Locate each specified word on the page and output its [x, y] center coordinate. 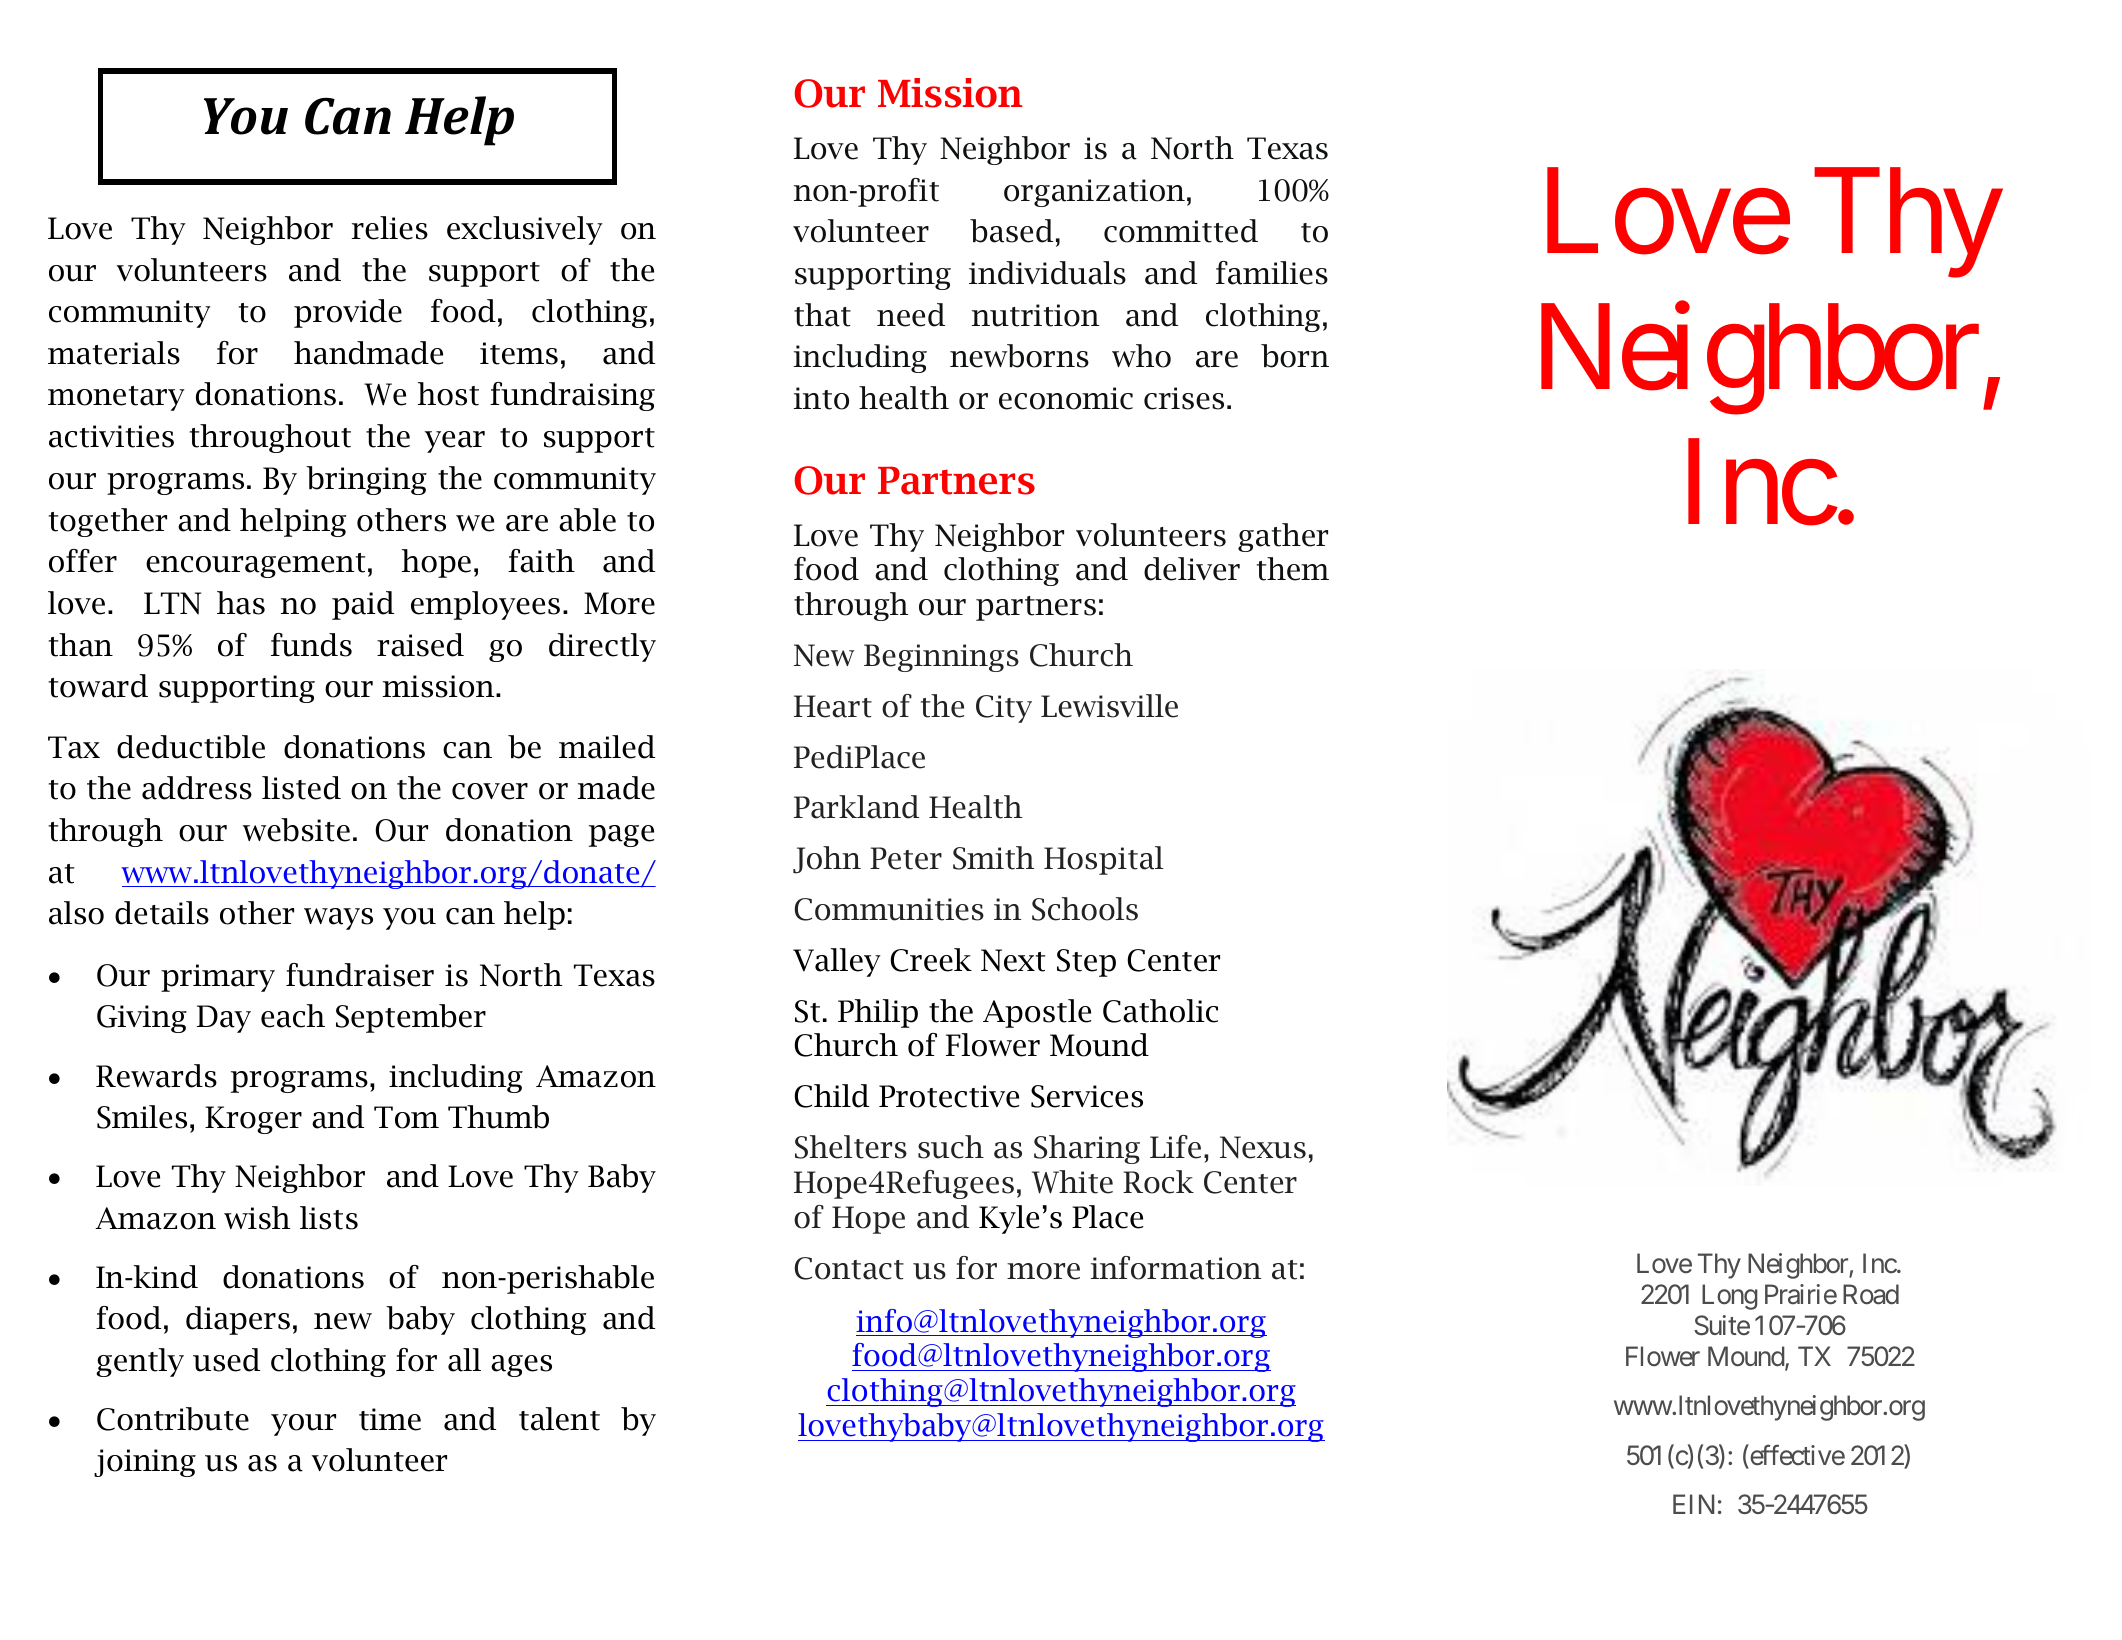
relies [390, 228]
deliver [1192, 569]
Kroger [253, 1120]
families [1272, 273]
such [951, 1147]
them [1293, 569]
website [296, 830]
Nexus [1263, 1147]
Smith [993, 858]
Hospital [1103, 860]
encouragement [255, 565]
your [303, 1425]
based [1011, 231]
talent [559, 1419]
